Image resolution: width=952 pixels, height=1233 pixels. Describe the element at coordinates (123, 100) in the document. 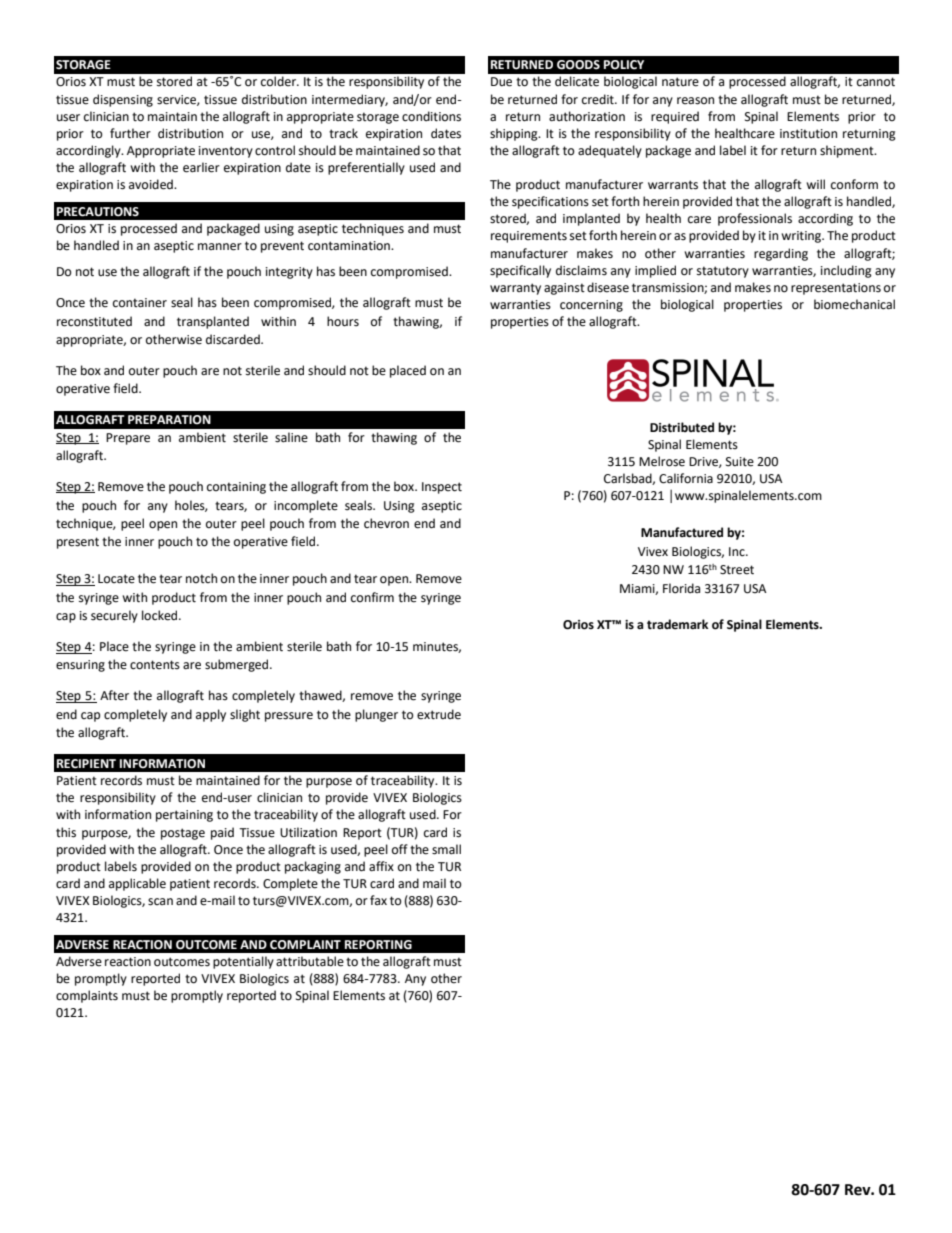

I see `dispensing` at that location.
